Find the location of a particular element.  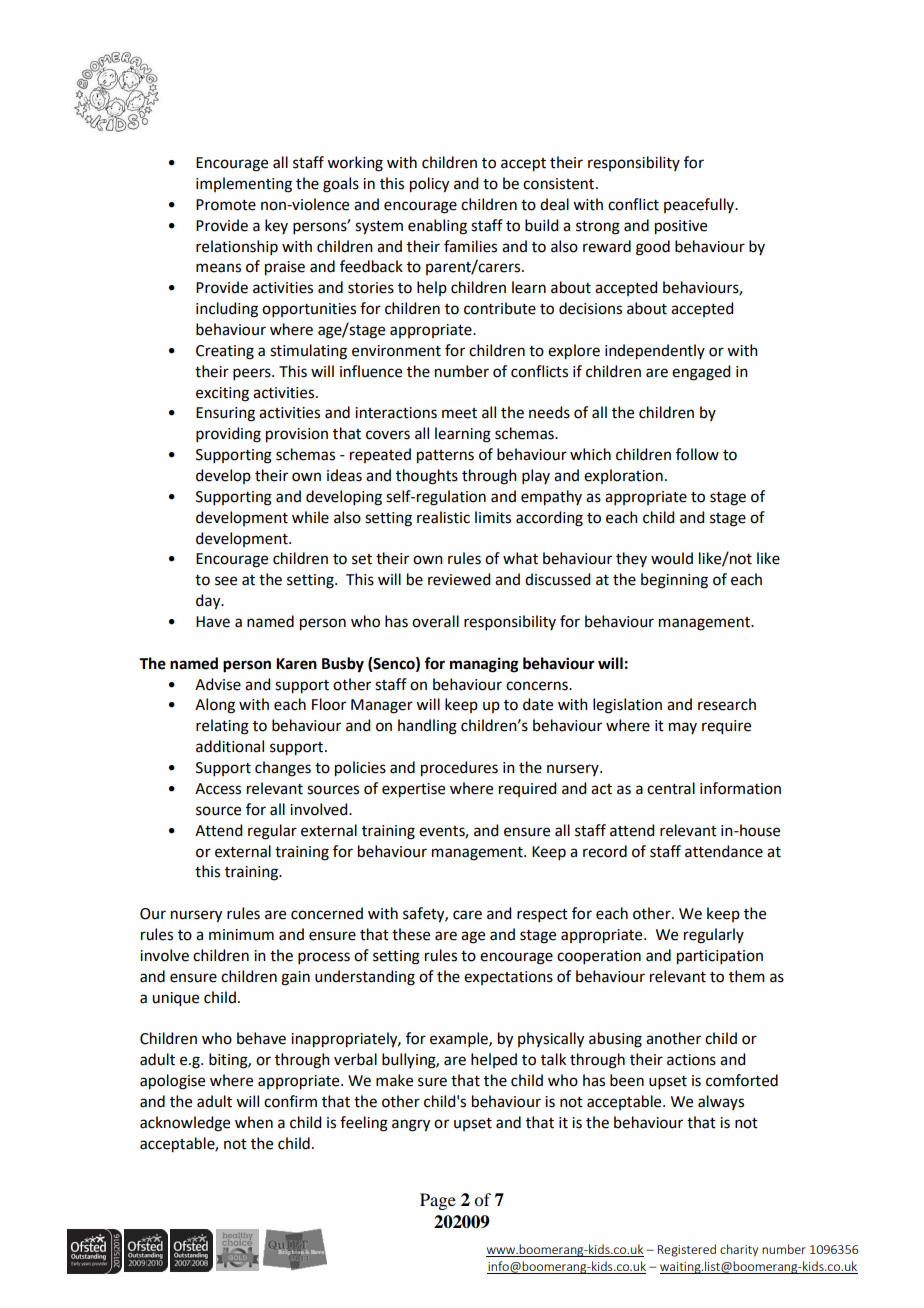

Page is located at coordinates (438, 1201).
